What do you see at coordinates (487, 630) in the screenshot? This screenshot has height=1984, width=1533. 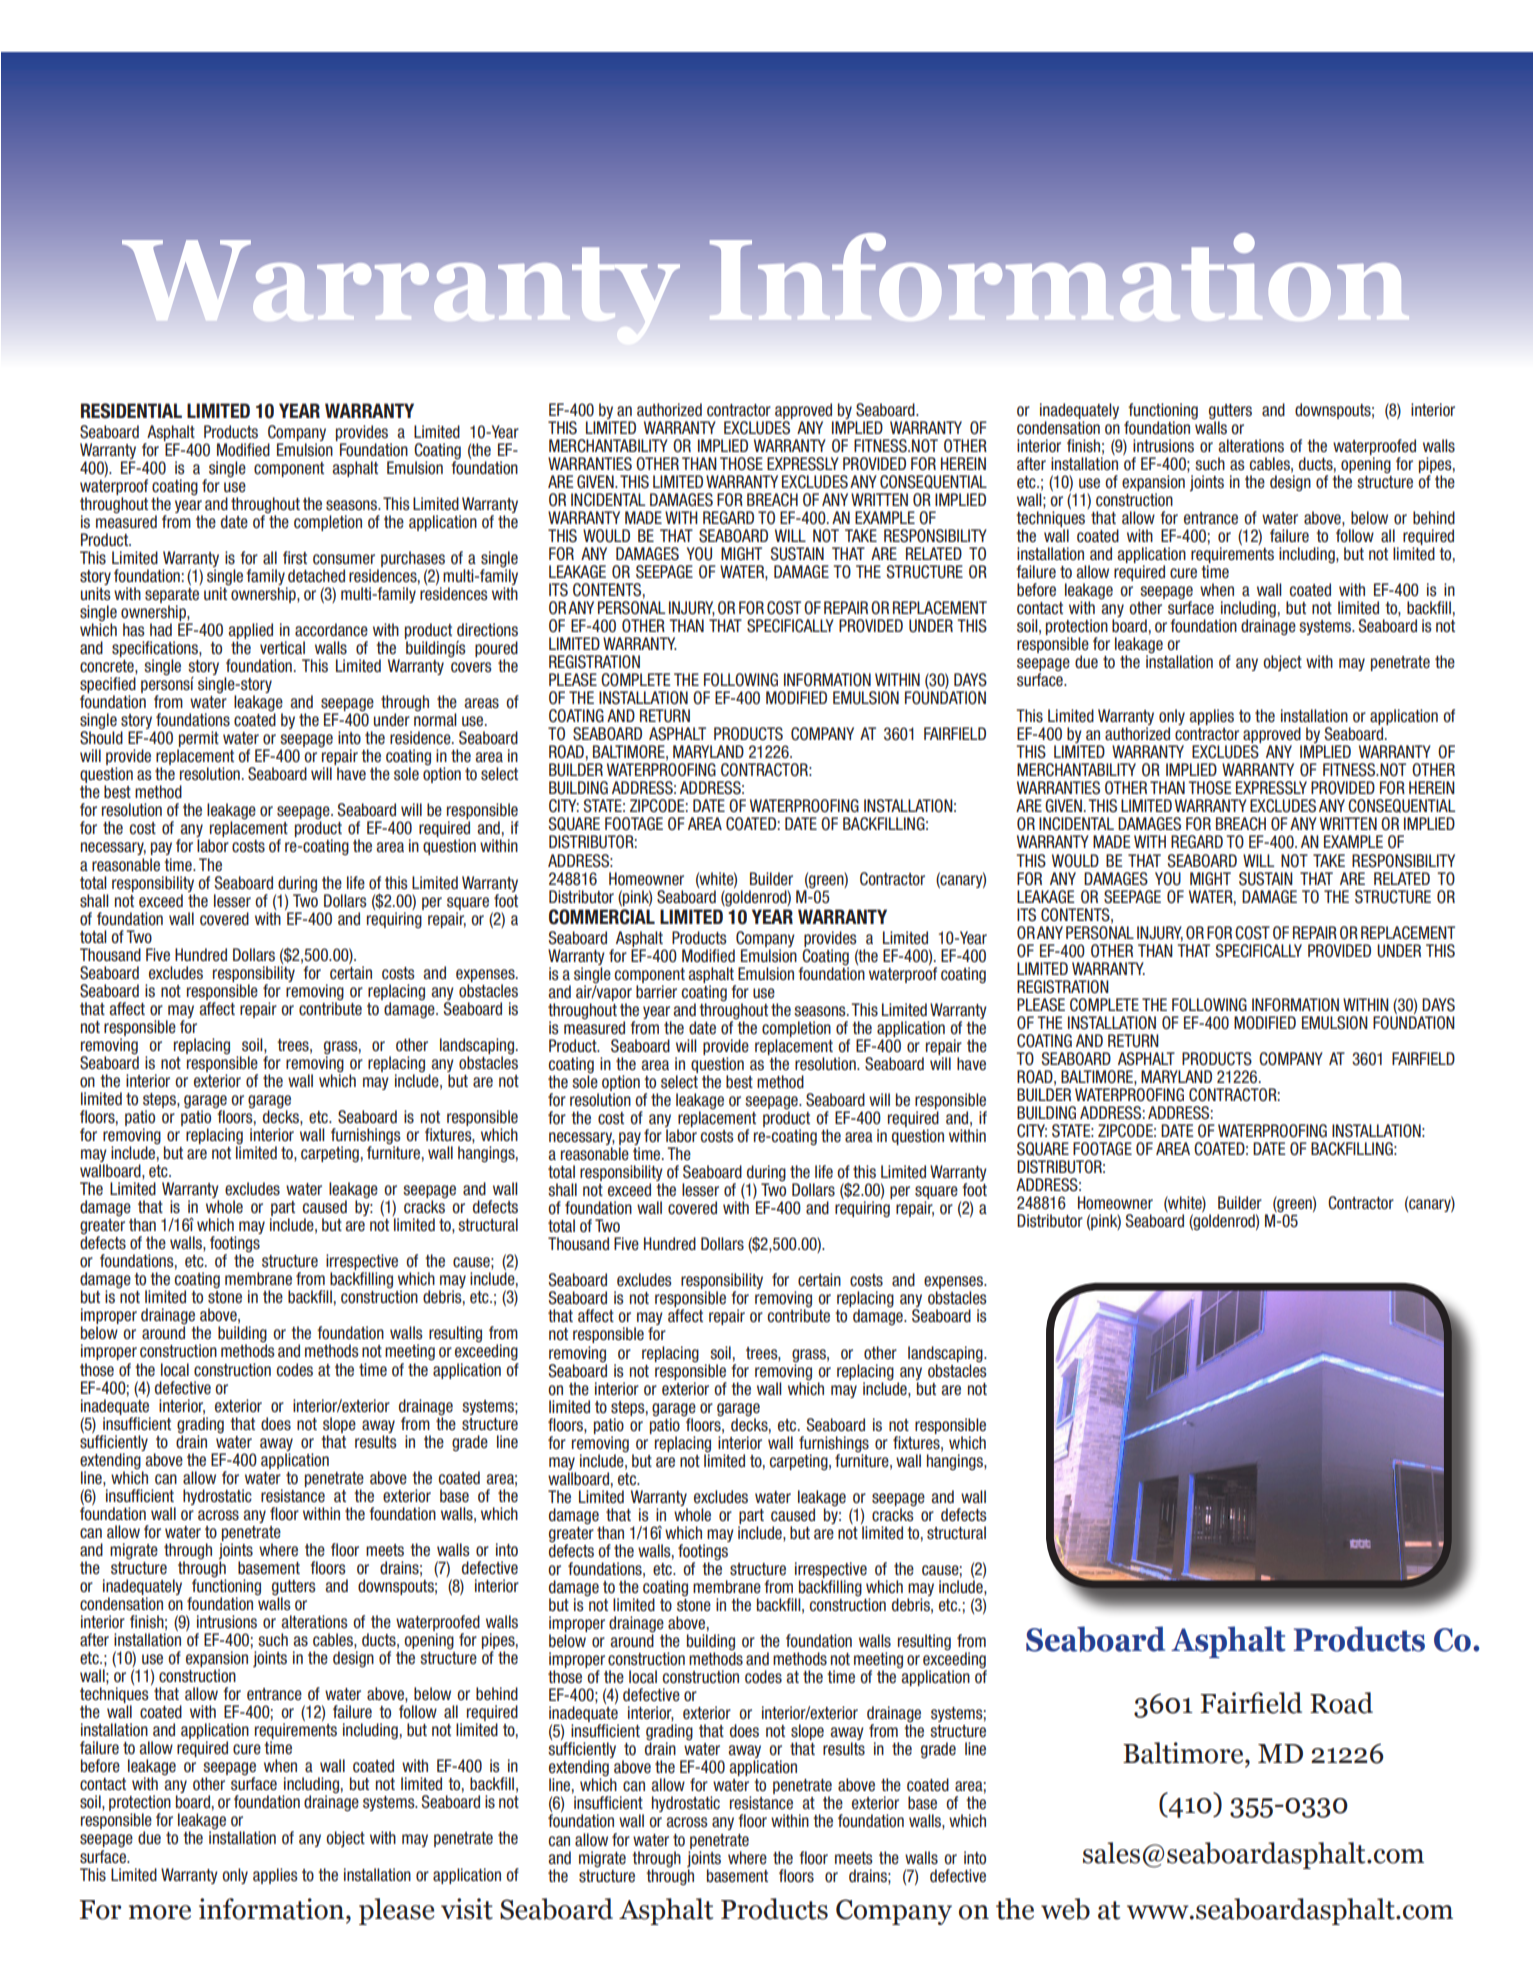 I see `directions` at bounding box center [487, 630].
